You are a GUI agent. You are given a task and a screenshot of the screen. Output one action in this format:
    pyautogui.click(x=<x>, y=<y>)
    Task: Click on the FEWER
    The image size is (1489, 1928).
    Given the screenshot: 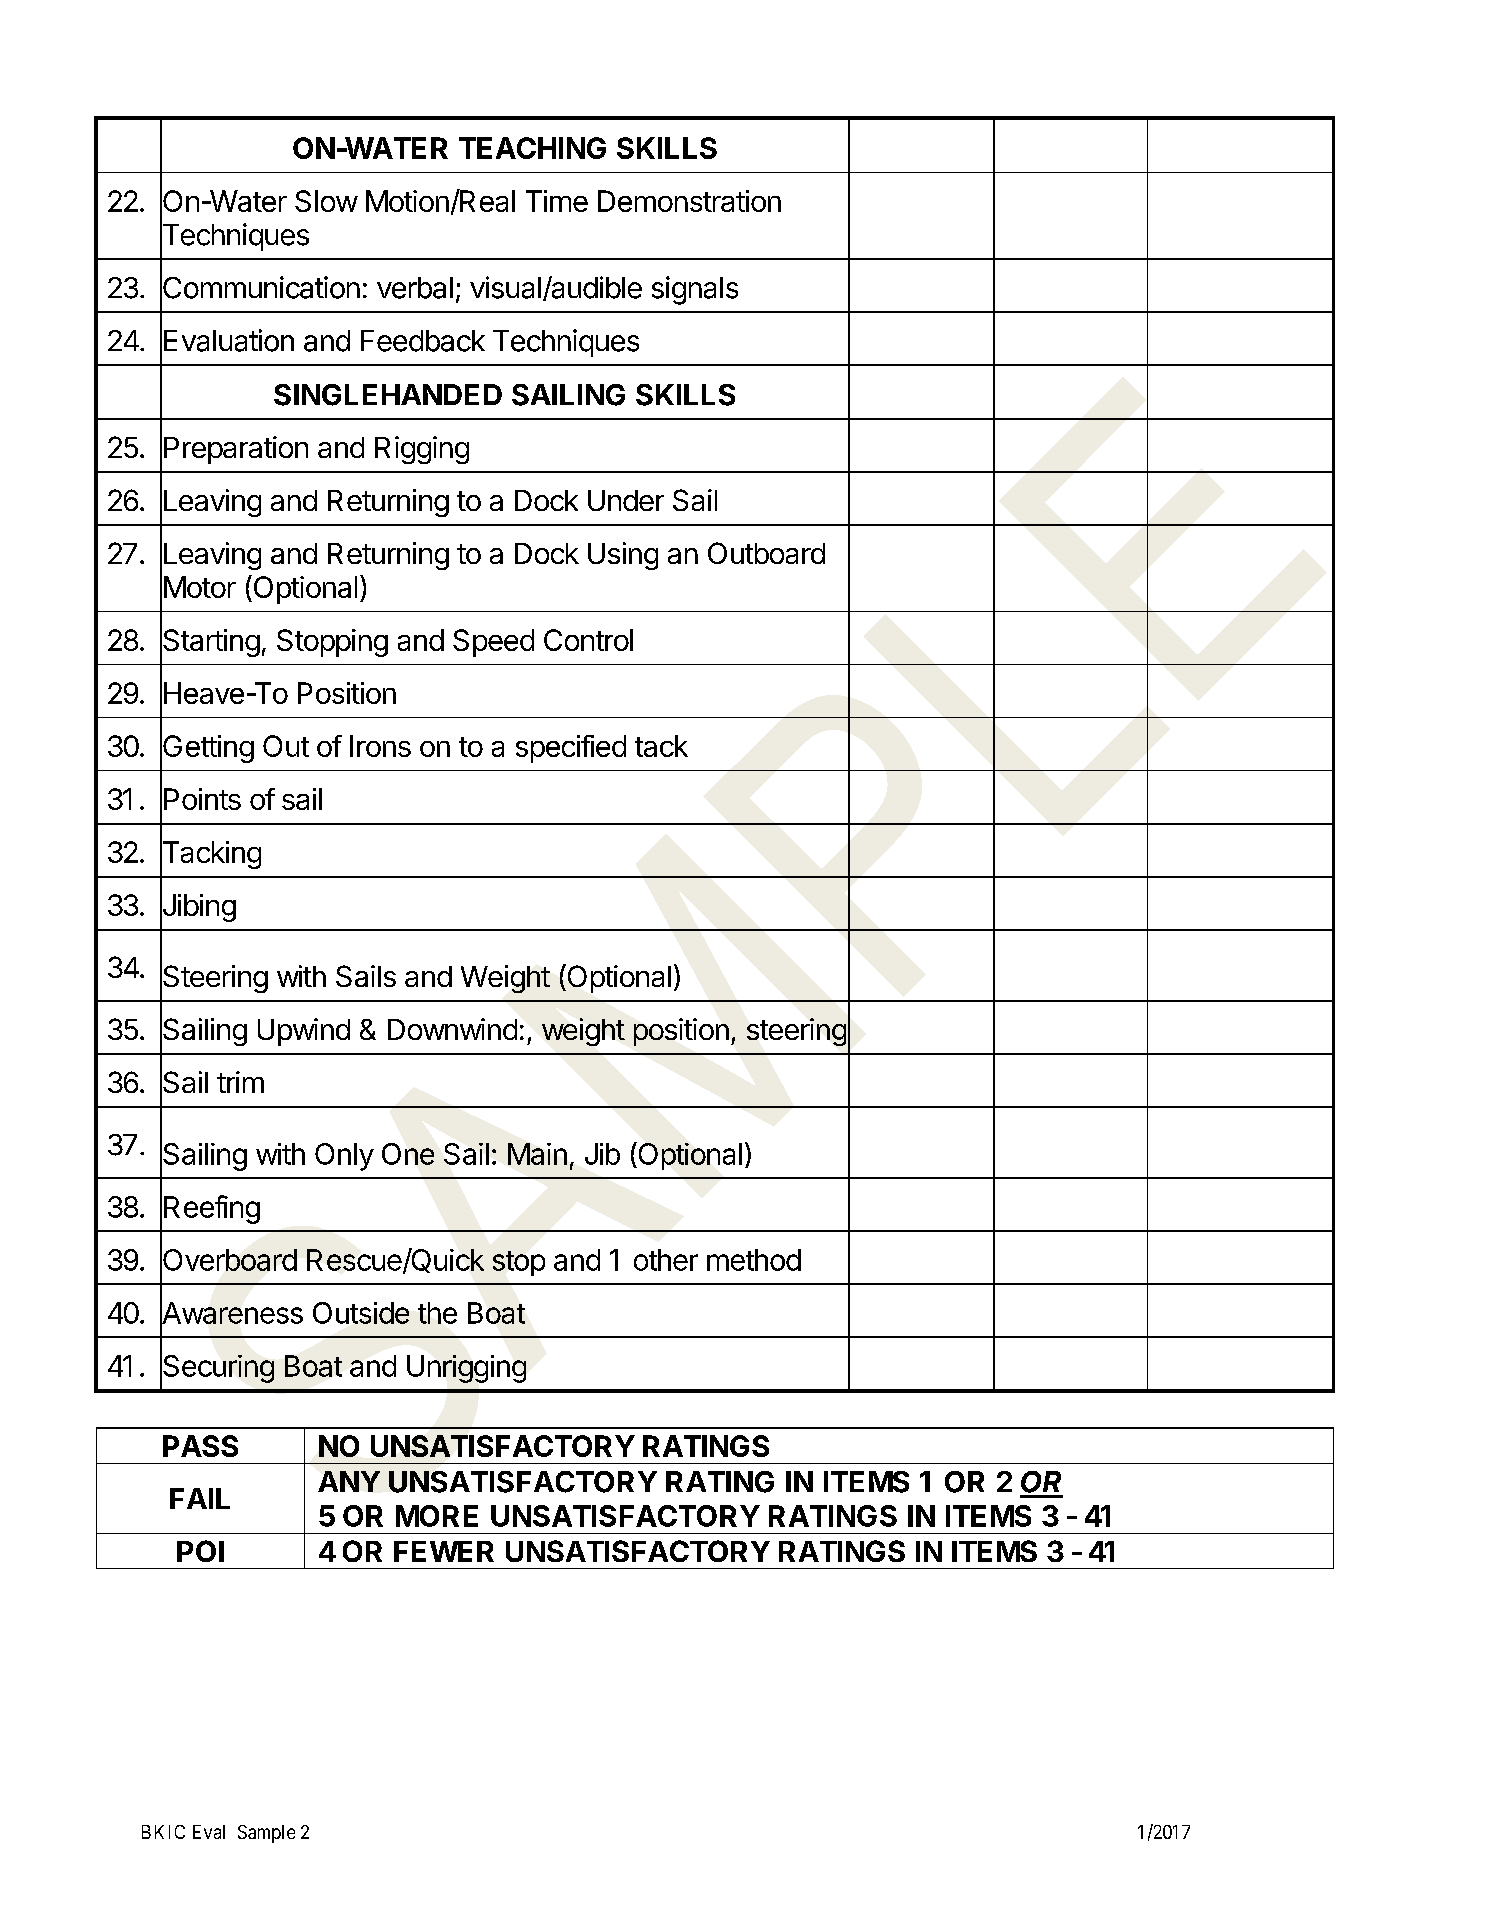 What is the action you would take?
    pyautogui.click(x=444, y=1551)
